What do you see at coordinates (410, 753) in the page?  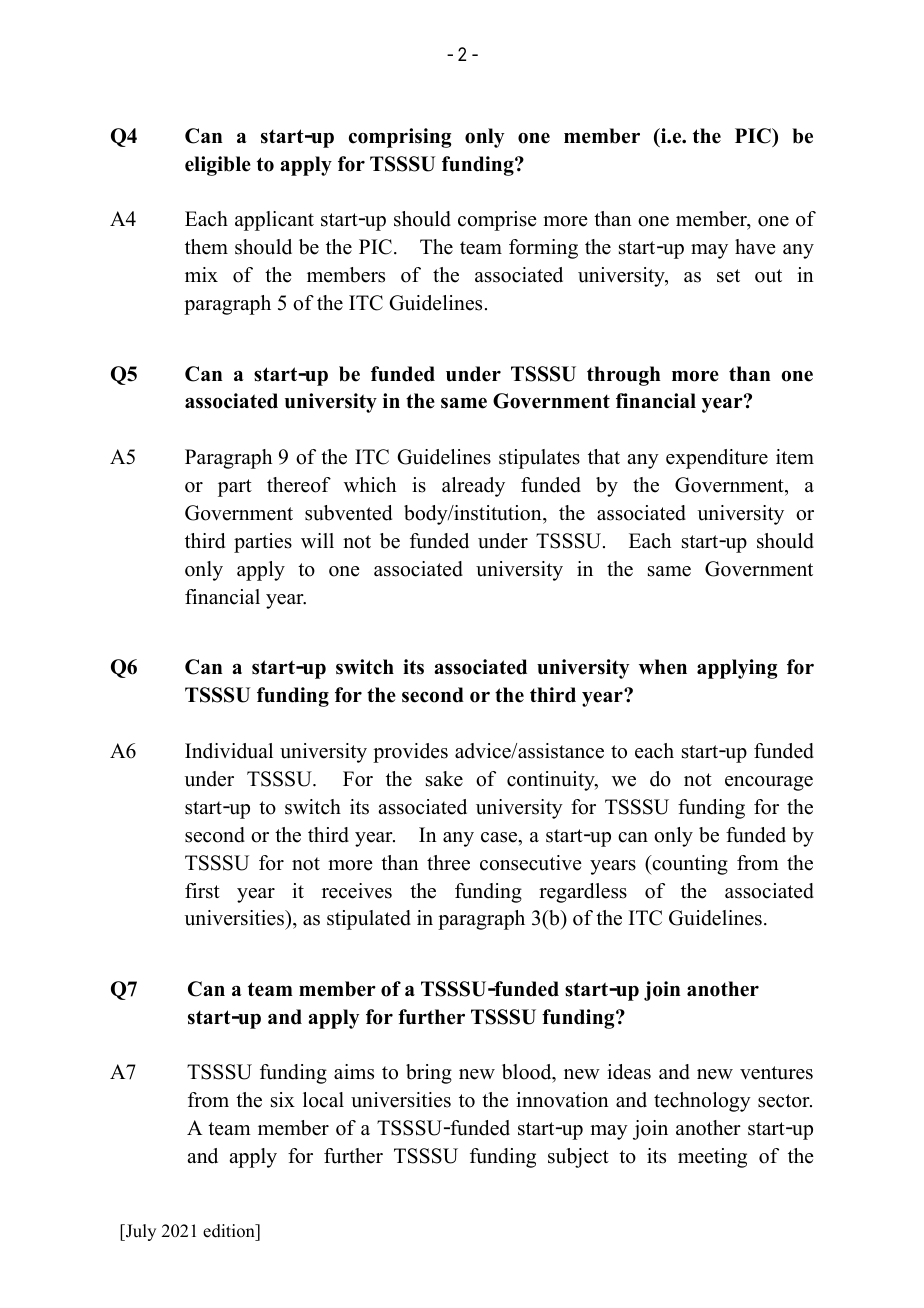 I see `provides` at bounding box center [410, 753].
